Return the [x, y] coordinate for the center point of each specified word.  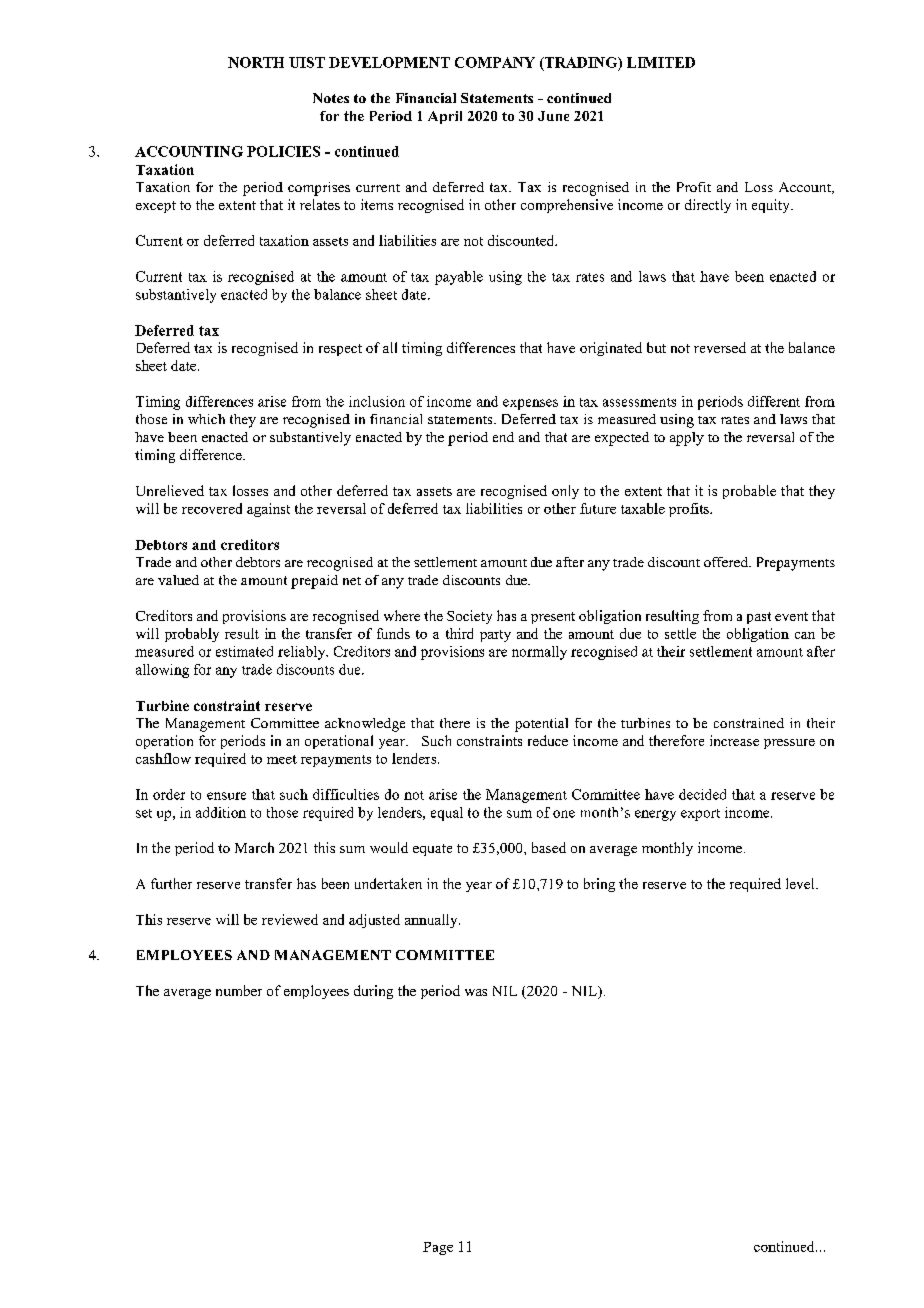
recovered [212, 508]
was [476, 992]
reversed [720, 347]
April [445, 117]
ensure [226, 796]
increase [734, 740]
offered [727, 562]
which [206, 419]
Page [438, 1248]
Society [469, 617]
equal [447, 814]
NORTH [256, 62]
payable [459, 278]
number [239, 990]
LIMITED [661, 62]
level [801, 883]
